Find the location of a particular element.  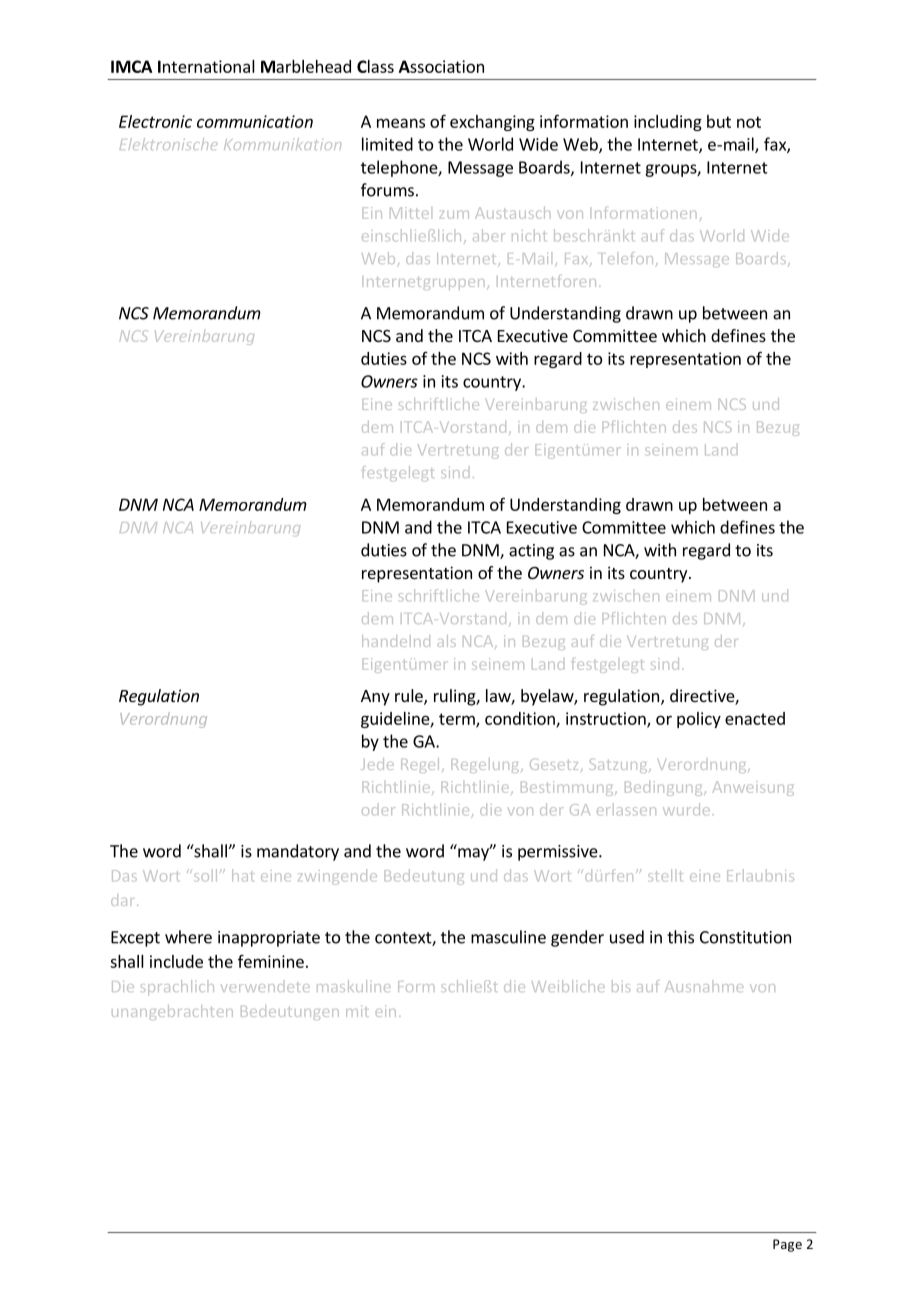

Association is located at coordinates (441, 66).
